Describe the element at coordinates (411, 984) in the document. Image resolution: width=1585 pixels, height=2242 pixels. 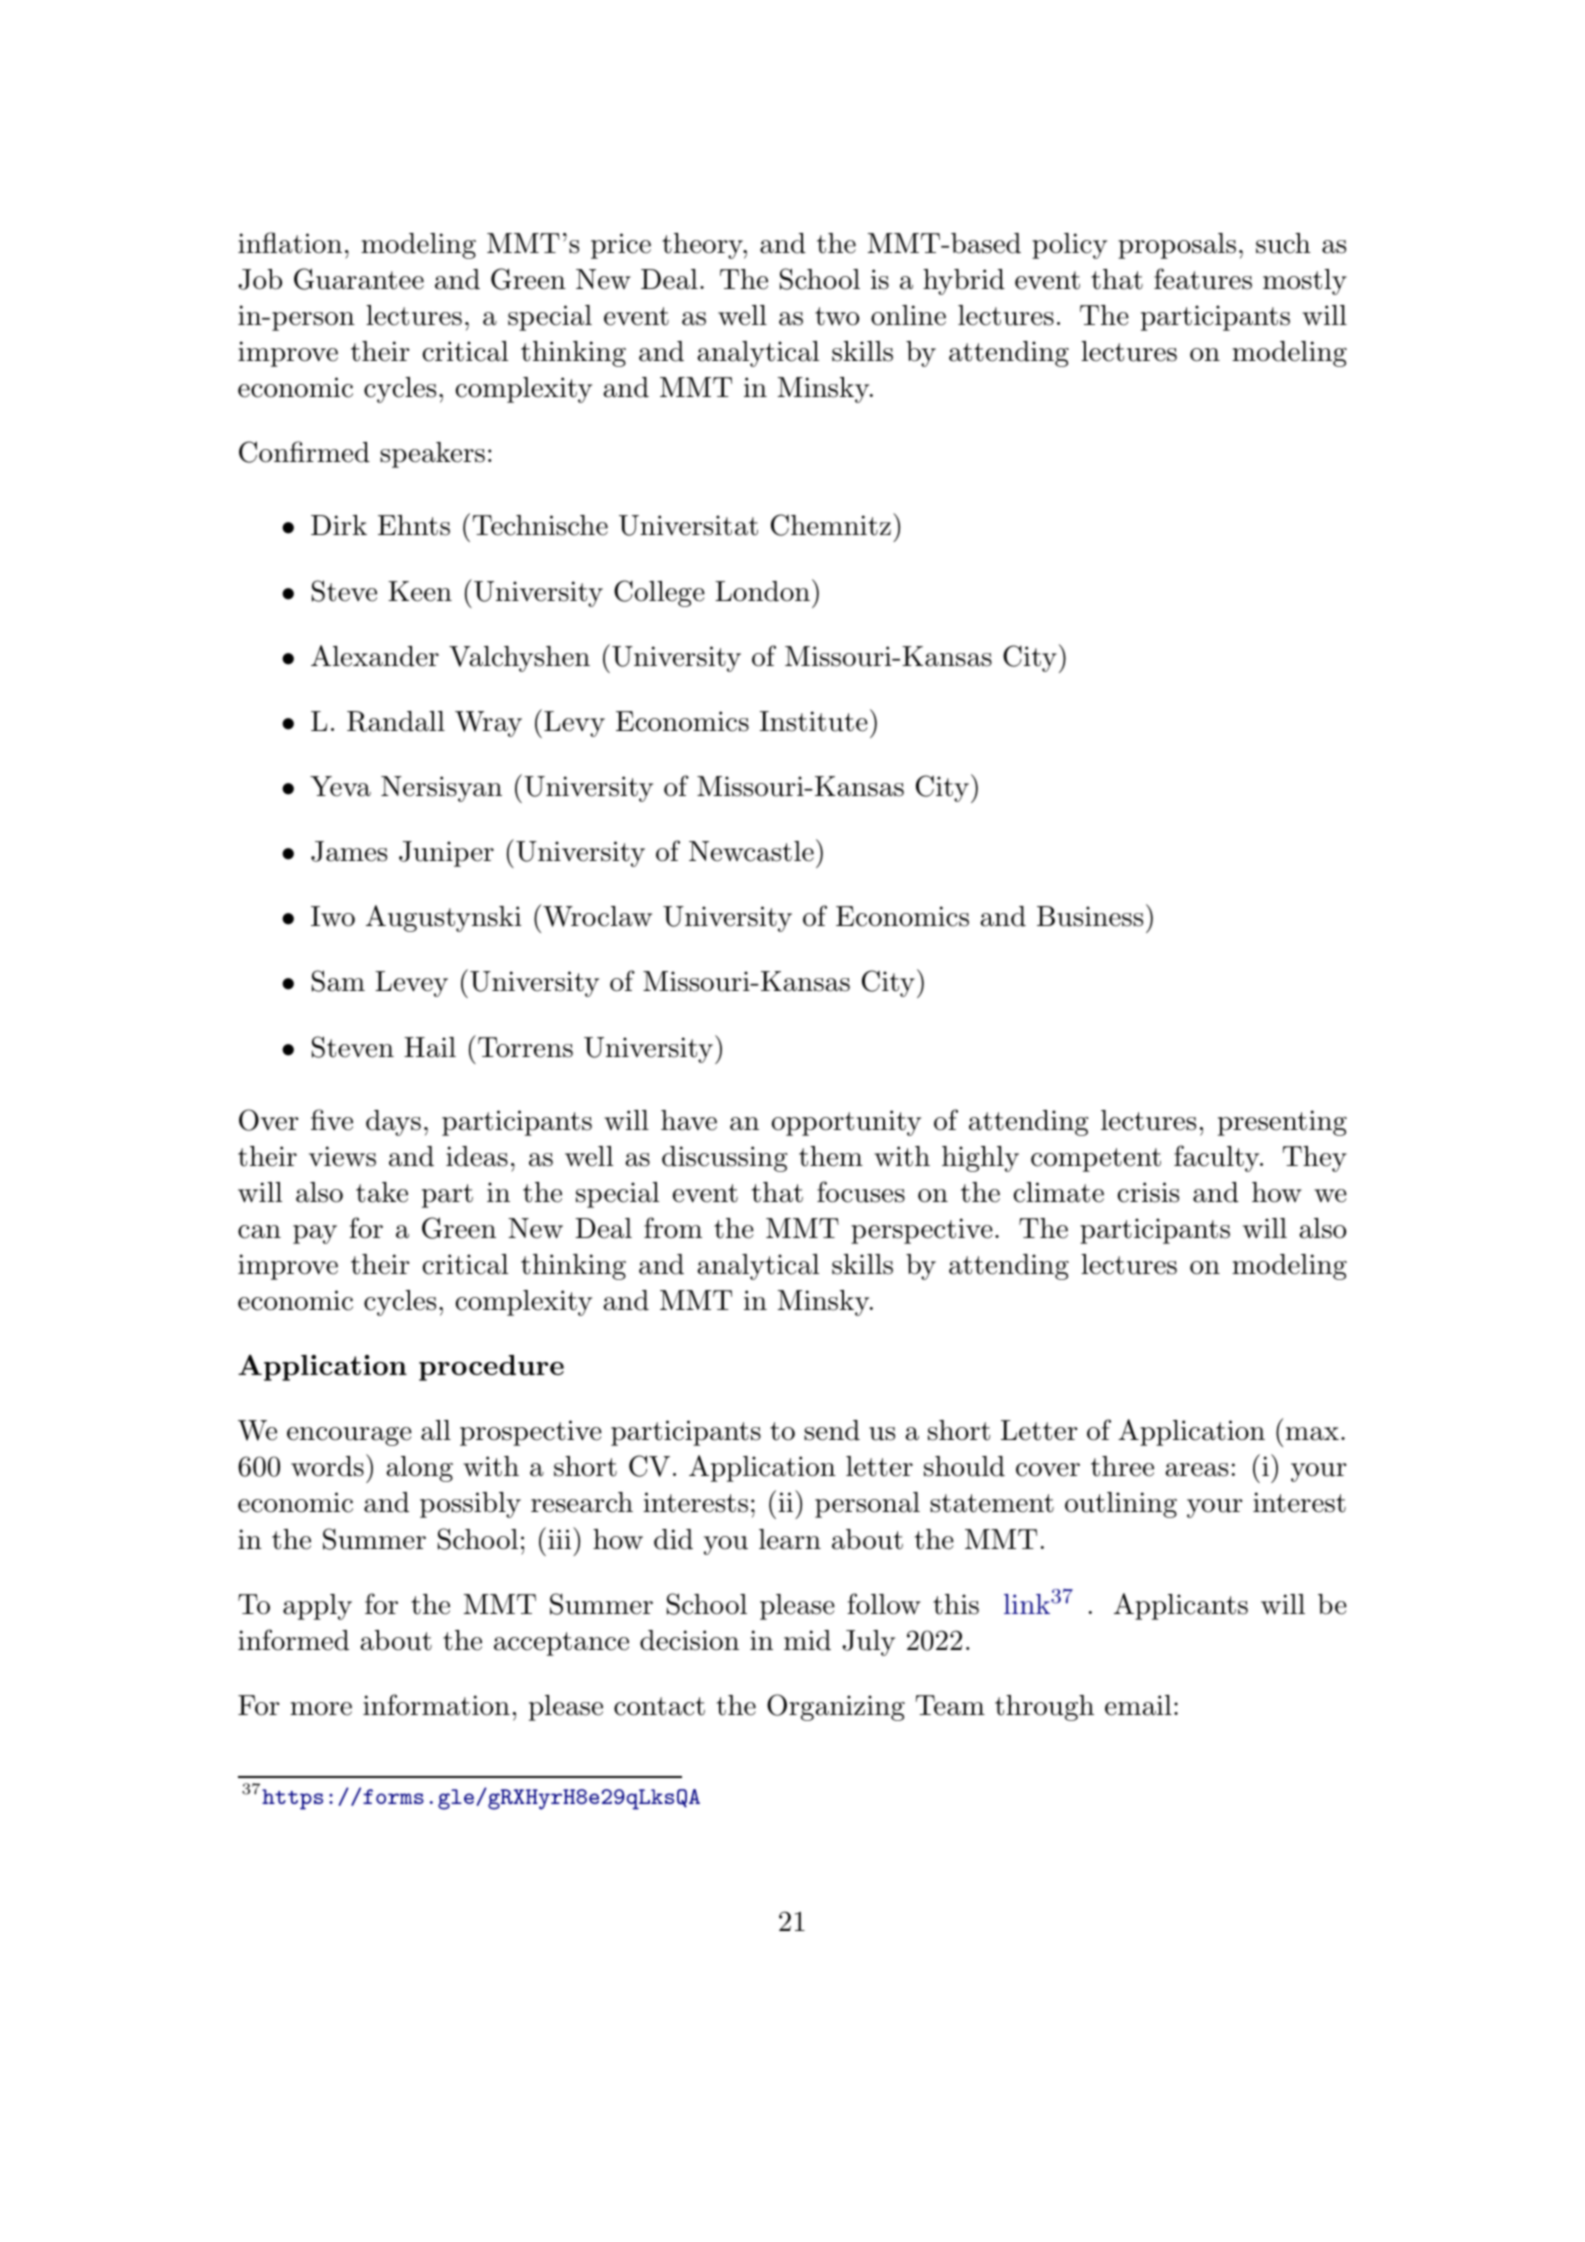
I see `Levey` at that location.
